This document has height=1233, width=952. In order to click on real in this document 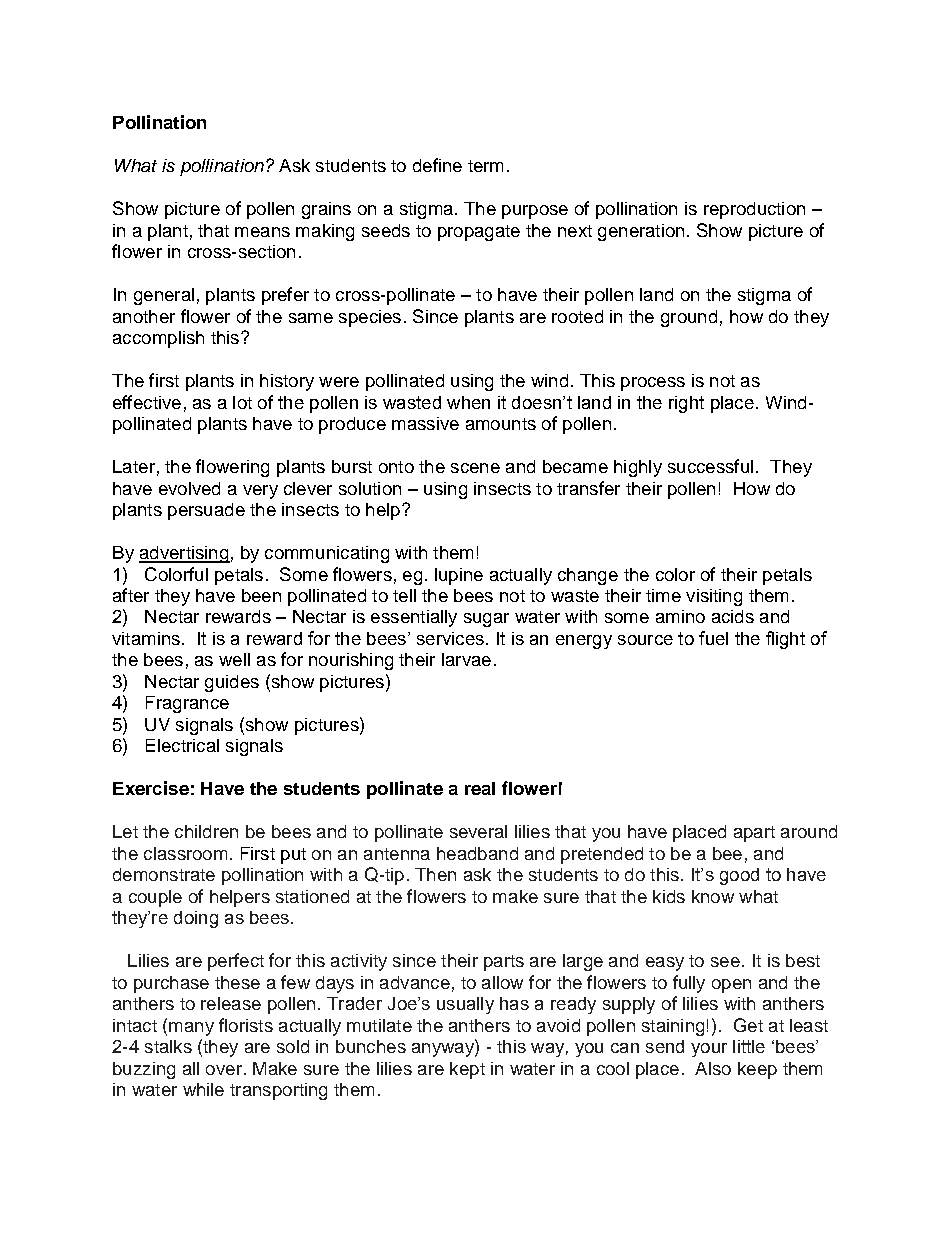, I will do `click(480, 788)`.
